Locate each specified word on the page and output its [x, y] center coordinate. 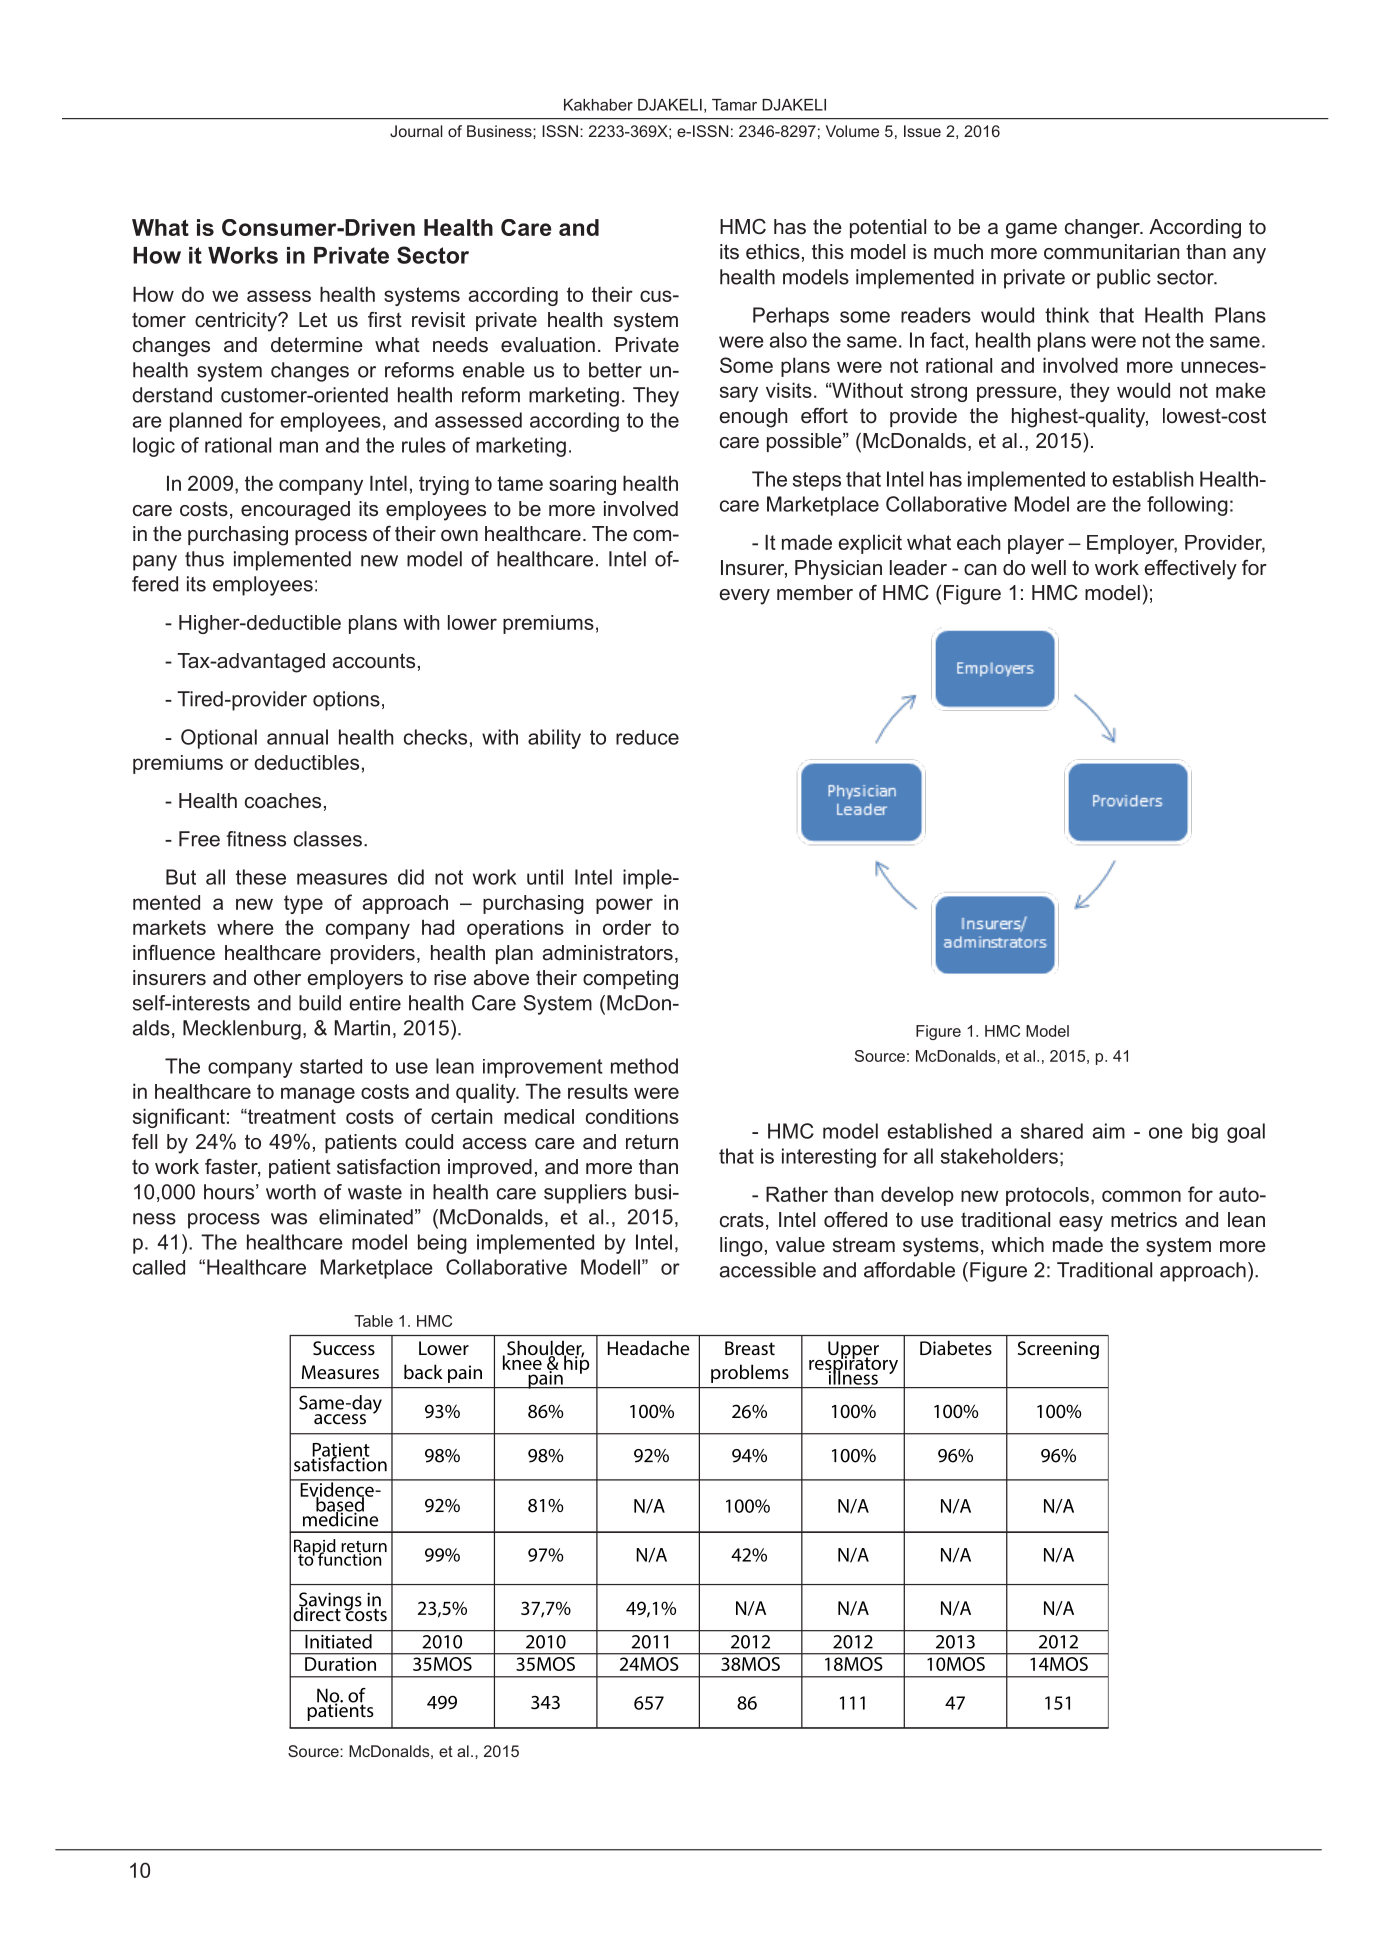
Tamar [734, 105]
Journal [416, 131]
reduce [647, 737]
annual [297, 737]
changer [1103, 229]
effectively [1191, 570]
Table [373, 1321]
